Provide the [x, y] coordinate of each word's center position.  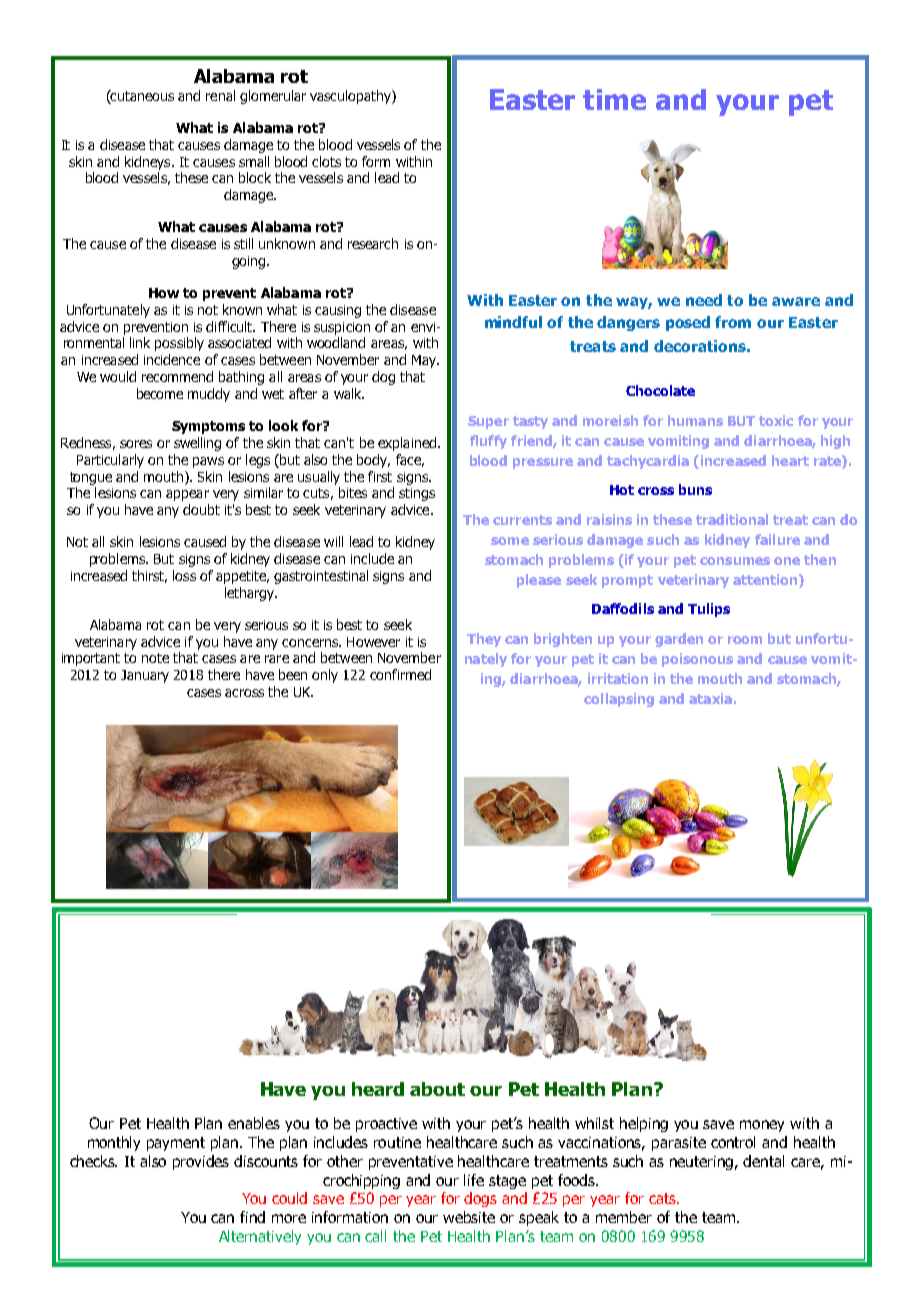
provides [201, 1162]
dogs [480, 1199]
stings [417, 494]
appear [187, 495]
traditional [732, 519]
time [614, 99]
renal [220, 95]
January [145, 676]
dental [763, 1161]
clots [326, 161]
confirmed [400, 674]
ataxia [710, 698]
